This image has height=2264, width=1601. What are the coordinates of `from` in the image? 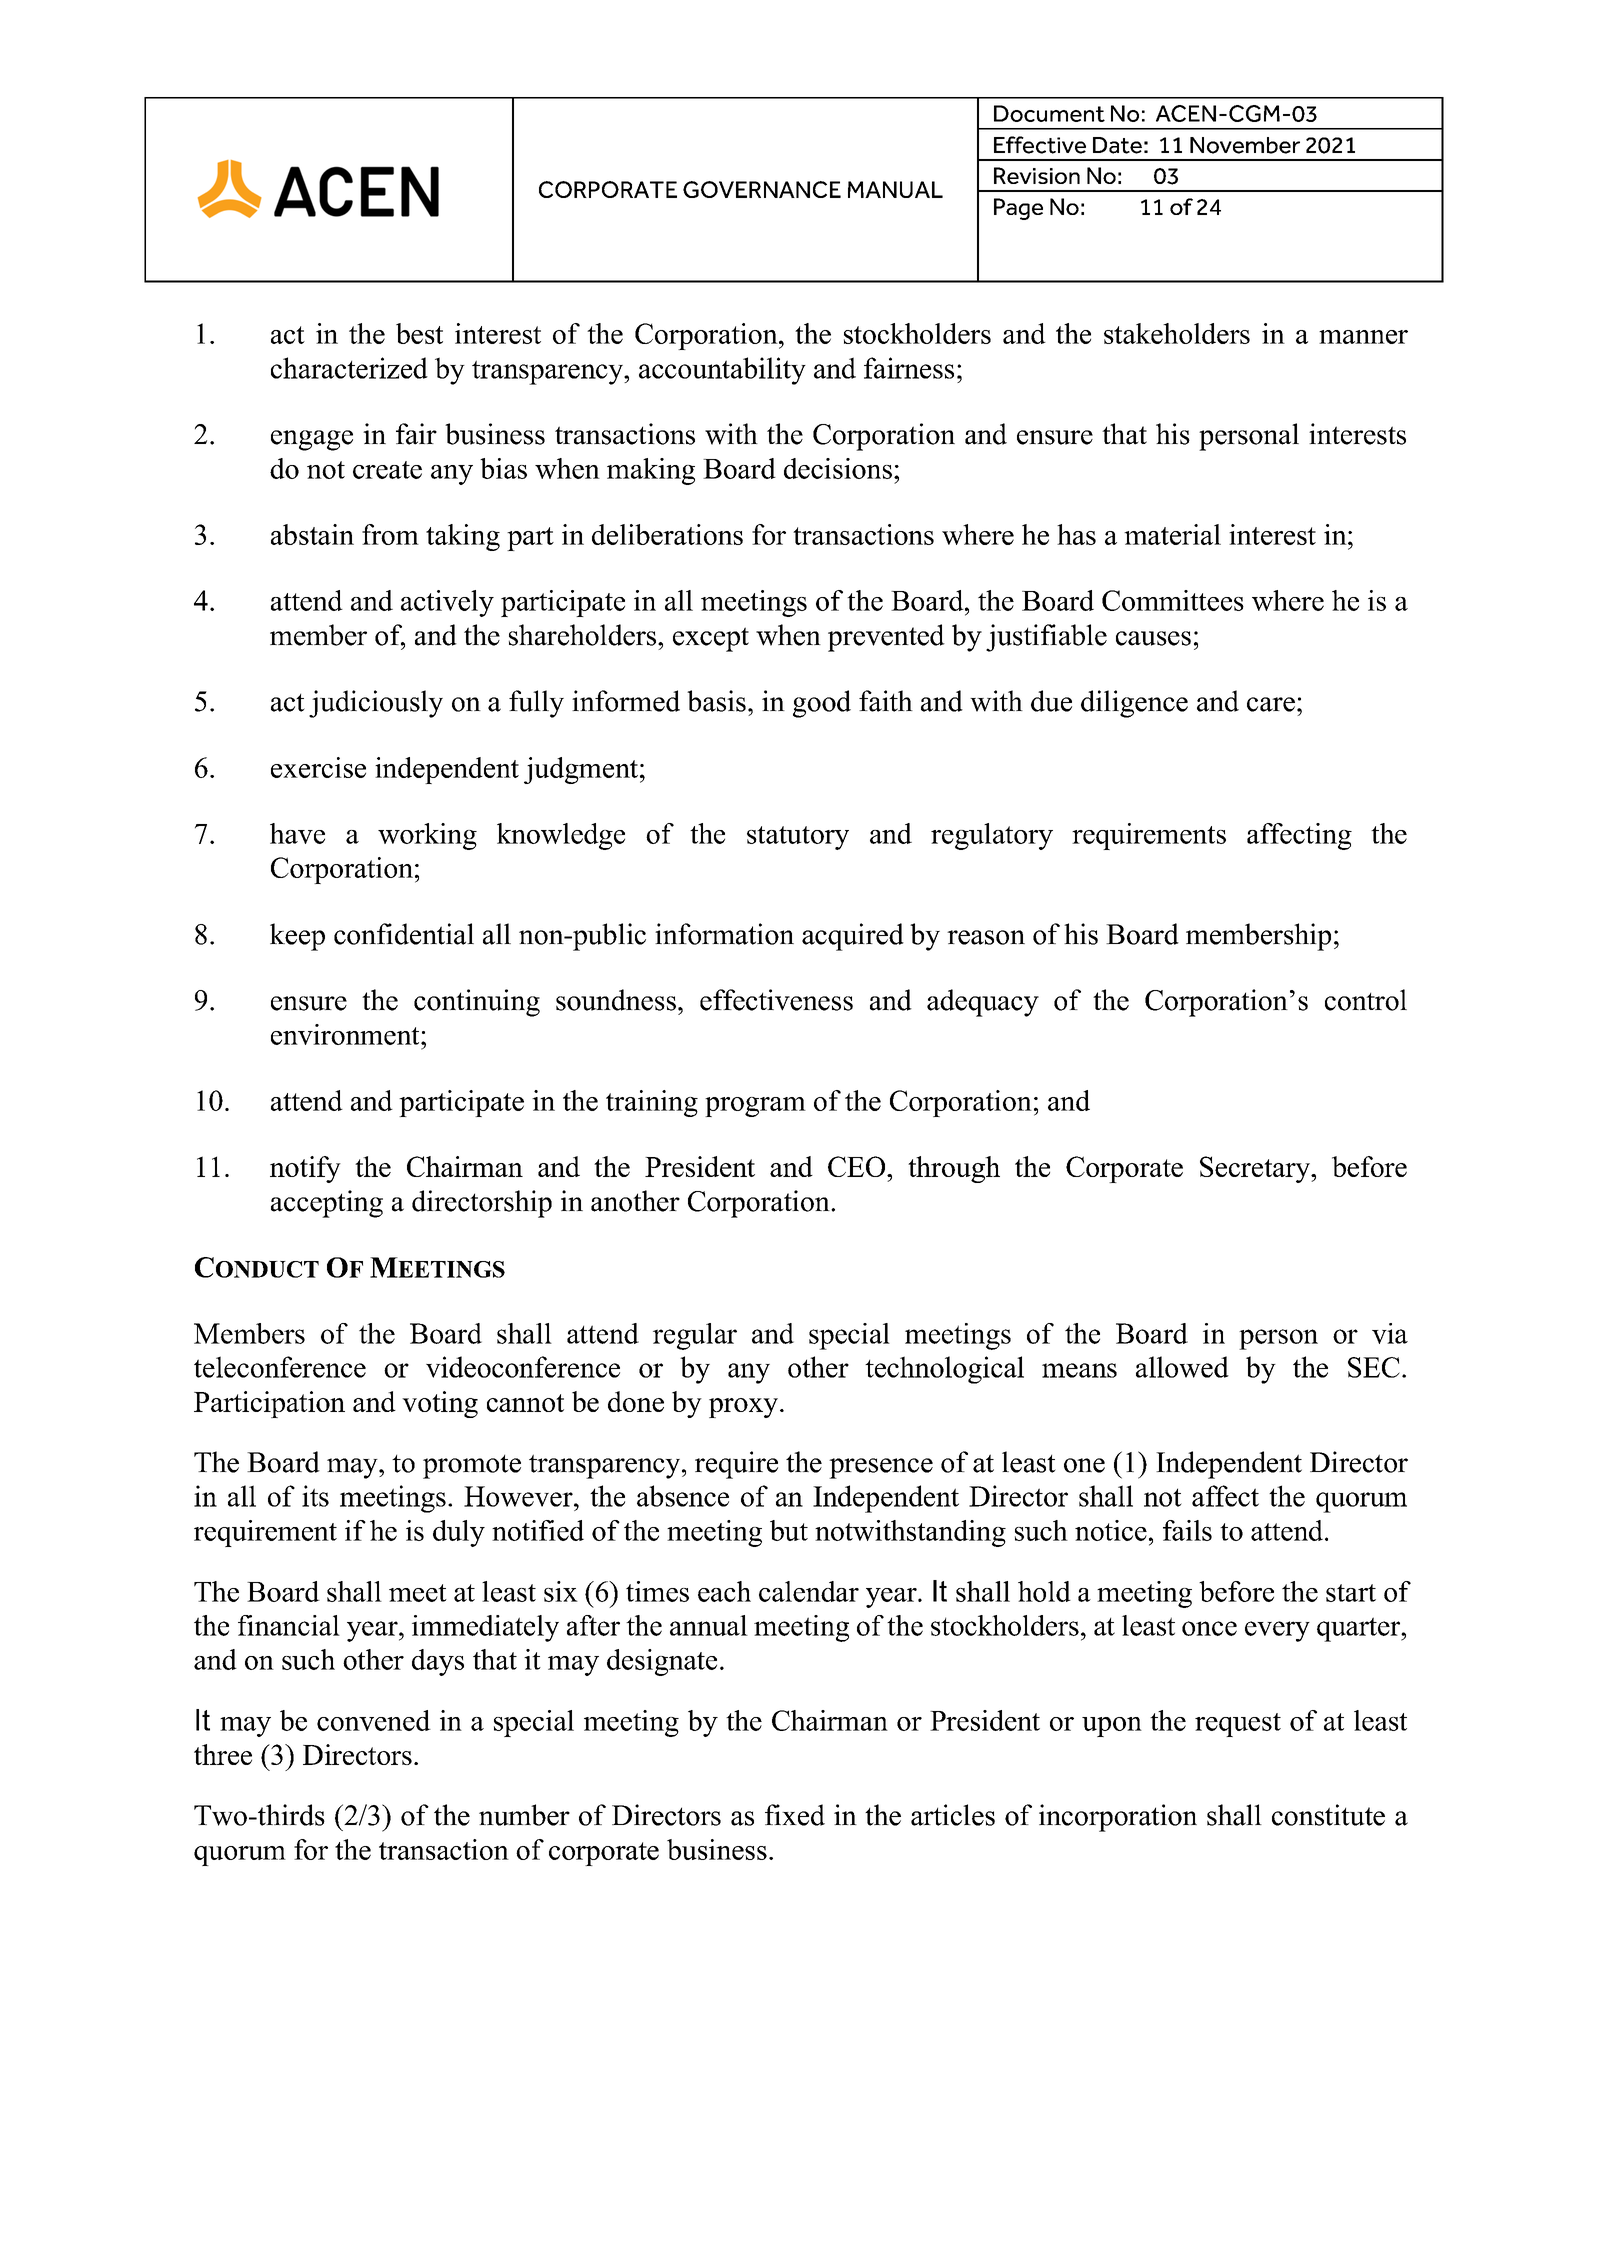 It's located at (390, 534).
